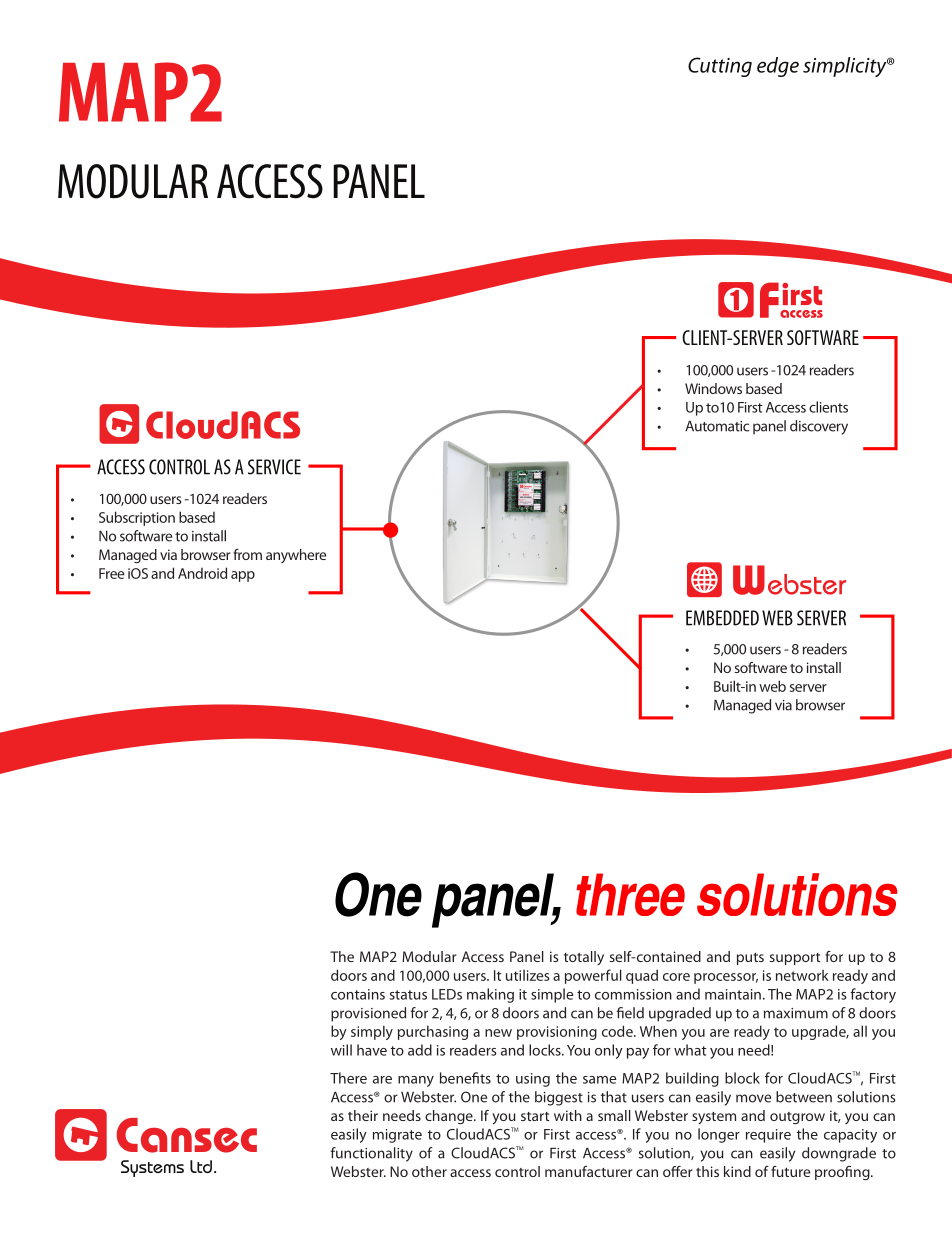 The width and height of the screenshot is (952, 1233). I want to click on edge, so click(778, 67).
